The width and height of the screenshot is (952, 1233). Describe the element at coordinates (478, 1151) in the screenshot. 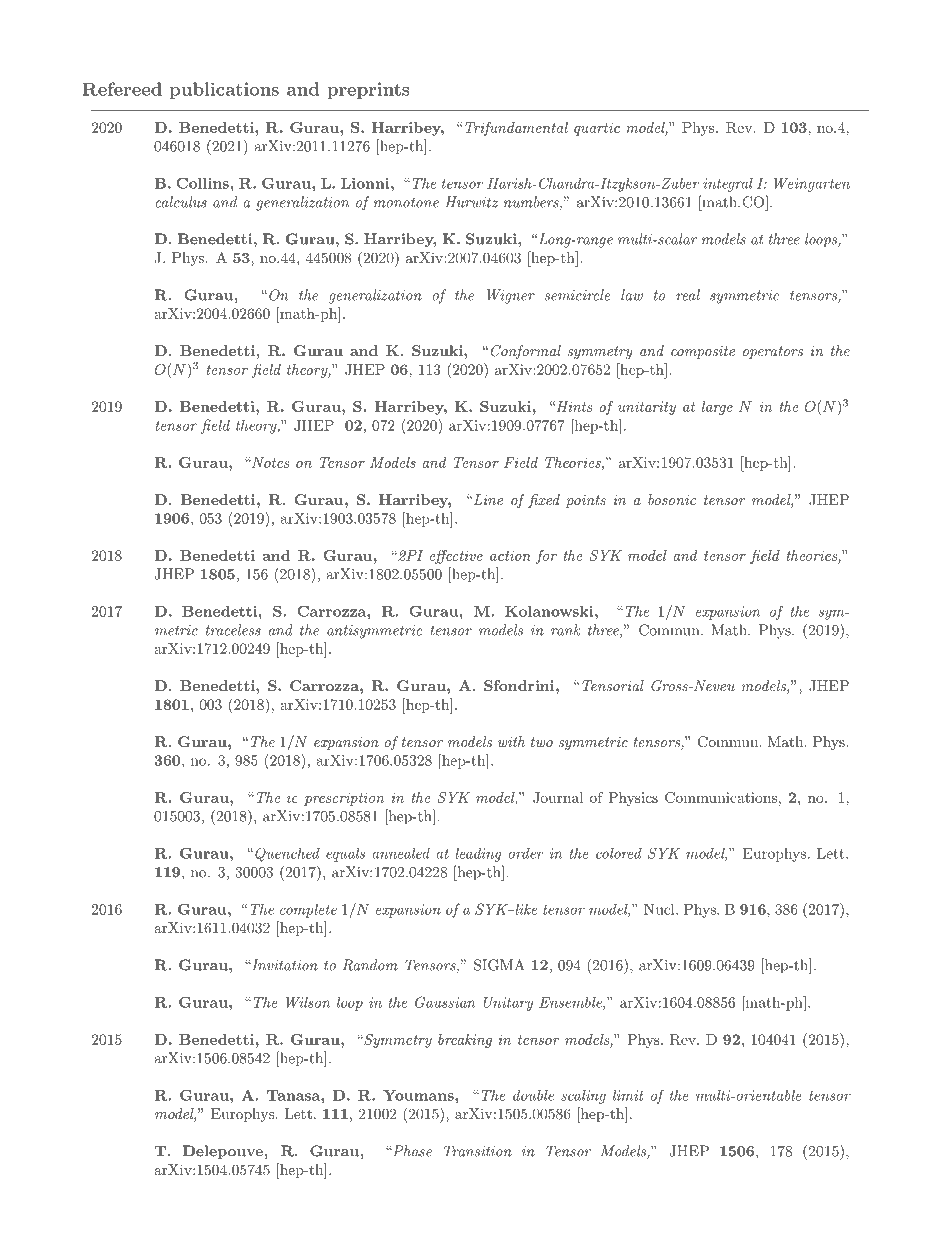

I see `Transition` at that location.
